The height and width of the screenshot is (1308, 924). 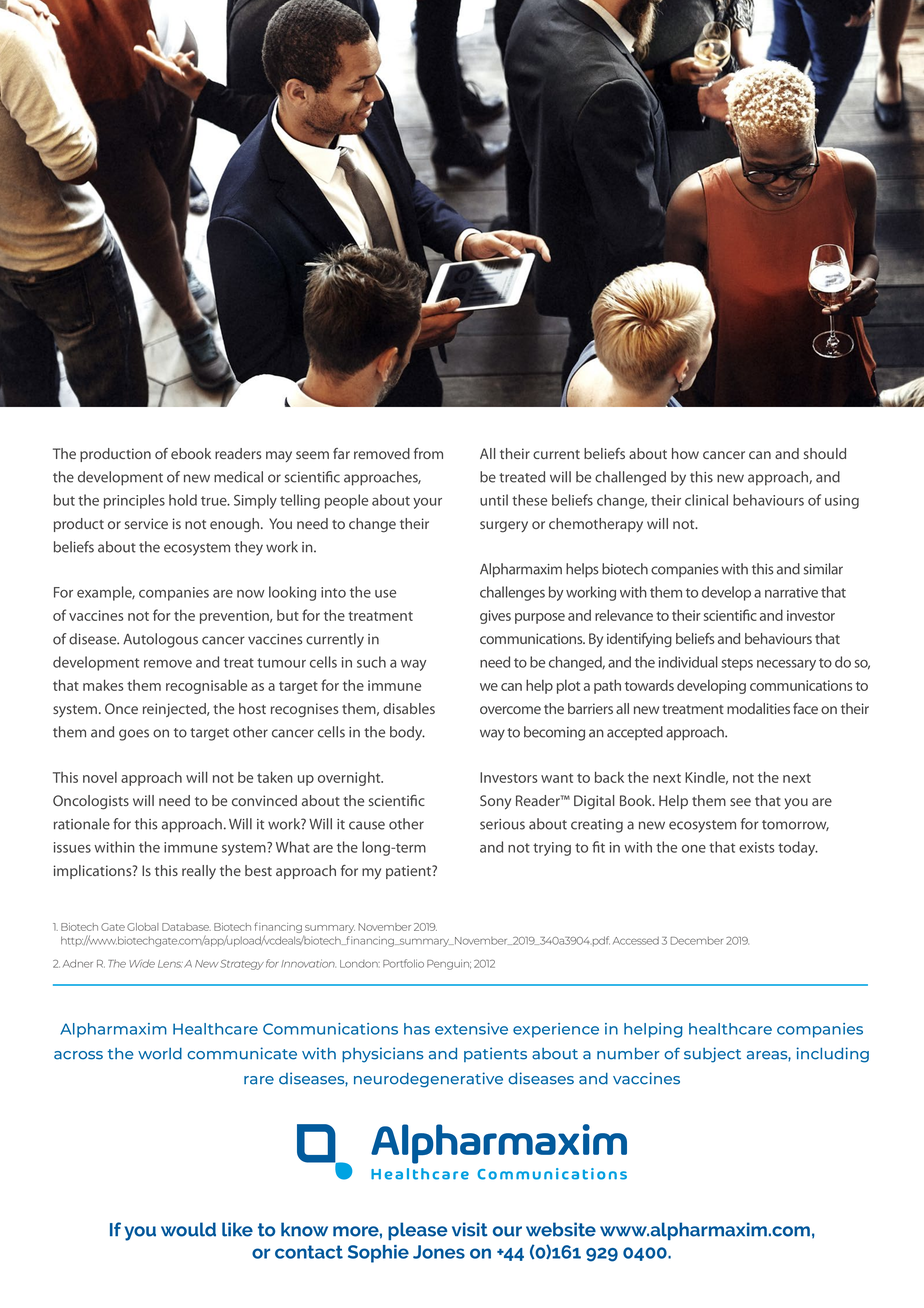 What do you see at coordinates (706, 500) in the screenshot?
I see `clinical` at bounding box center [706, 500].
